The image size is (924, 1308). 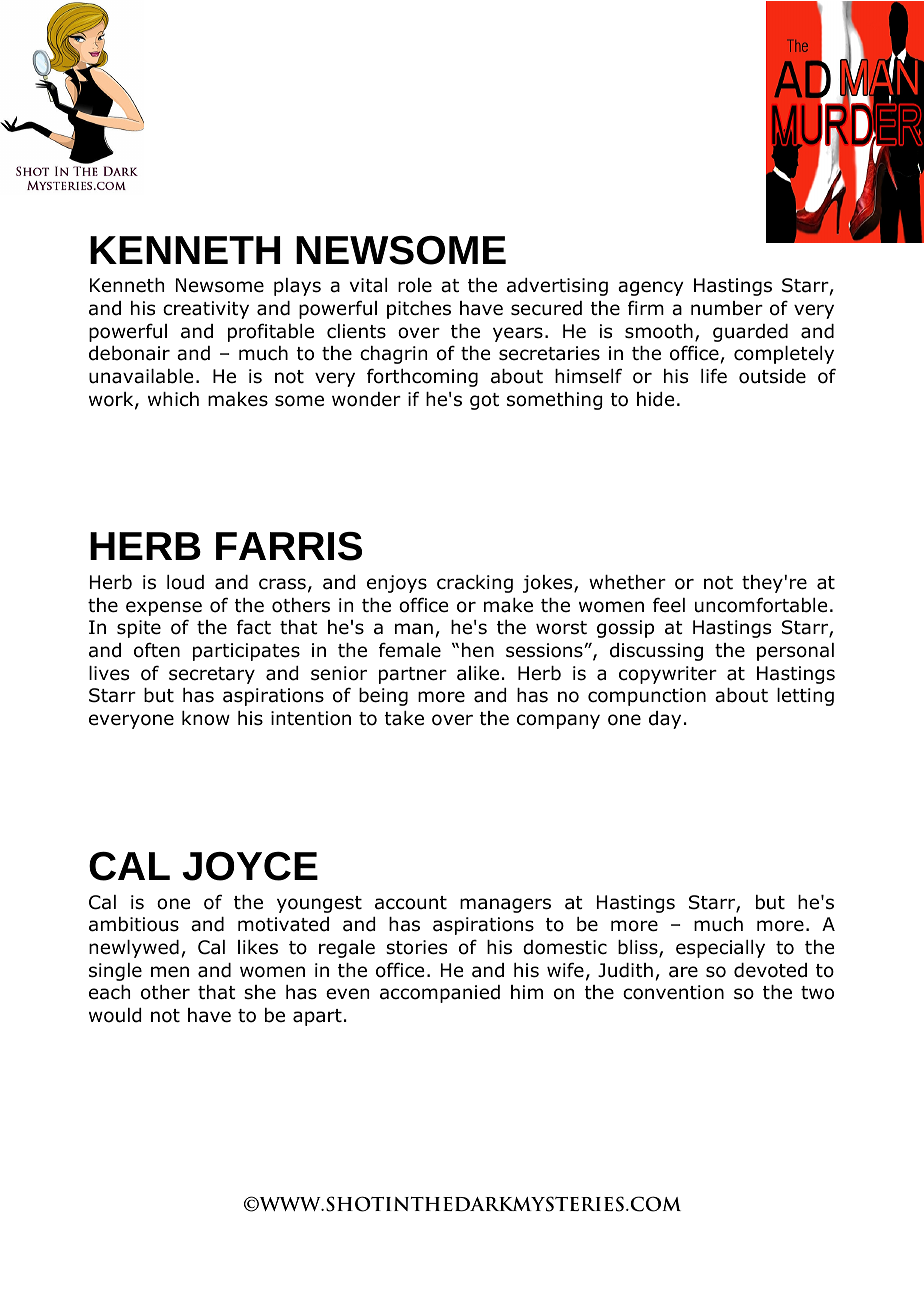 What do you see at coordinates (655, 399) in the image?
I see `hide` at bounding box center [655, 399].
